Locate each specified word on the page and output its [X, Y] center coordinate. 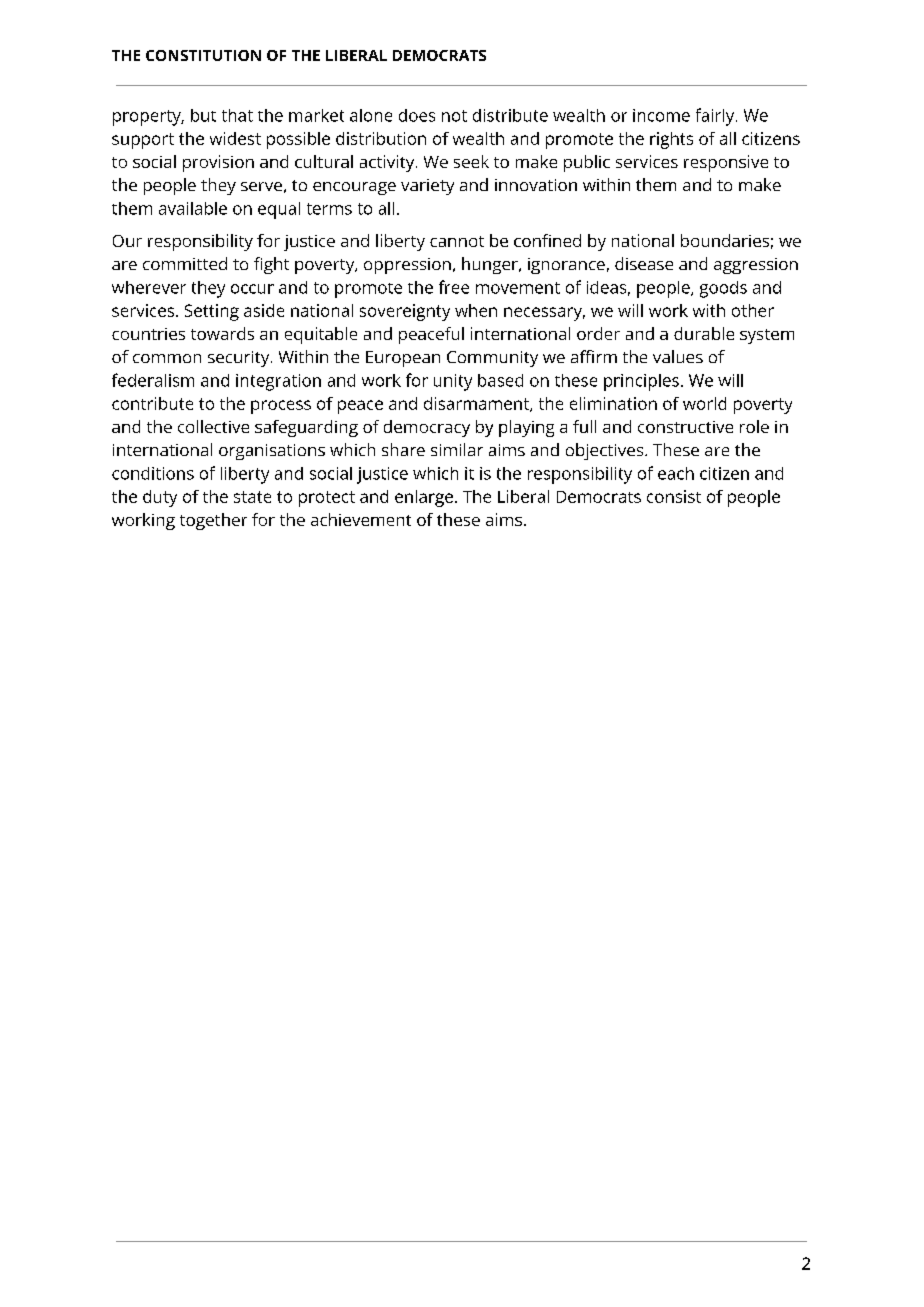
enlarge [424, 498]
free [454, 287]
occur [252, 289]
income [661, 115]
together [213, 521]
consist [674, 496]
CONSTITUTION [203, 55]
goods [723, 289]
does [417, 115]
